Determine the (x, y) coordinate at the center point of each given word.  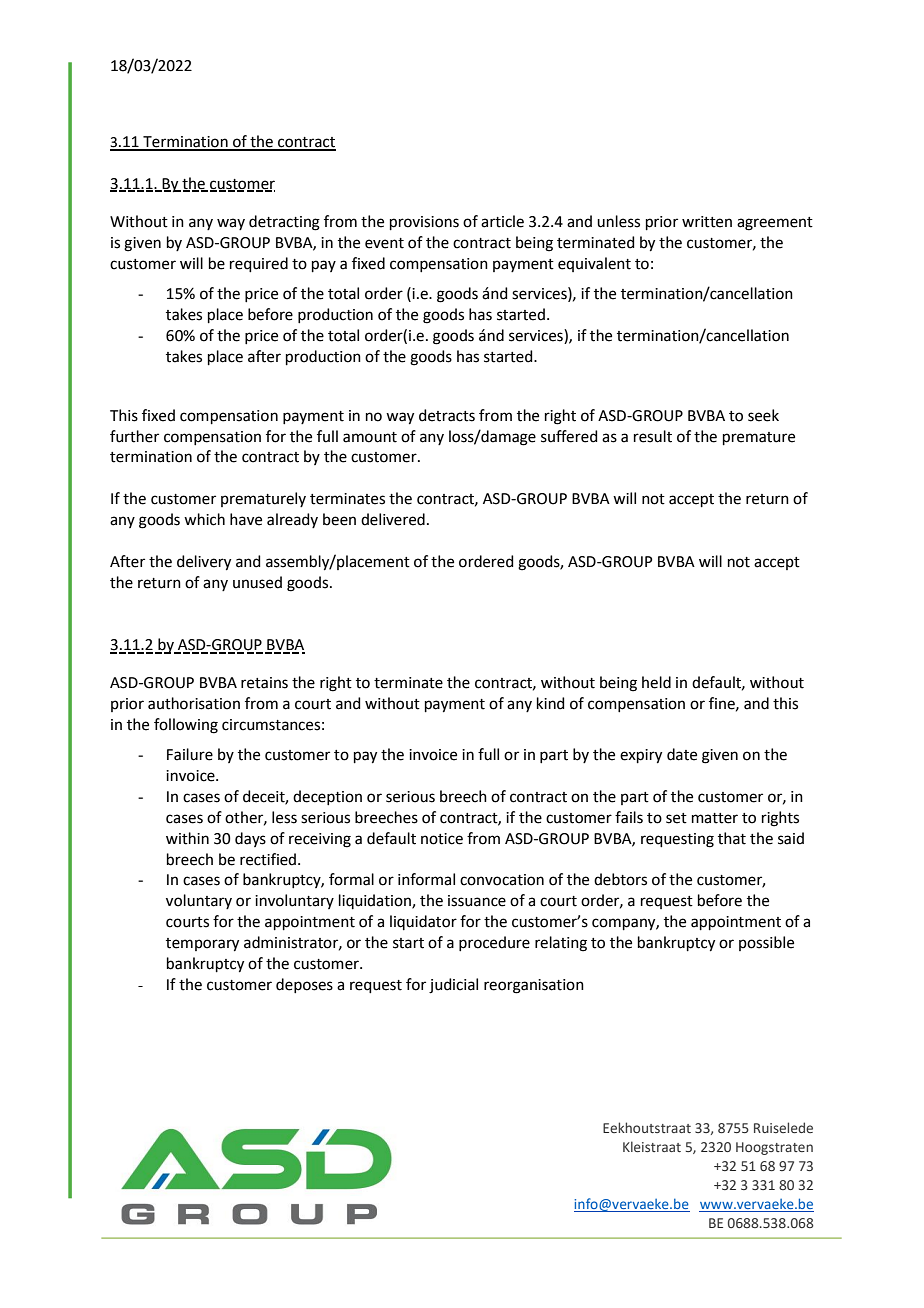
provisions (424, 223)
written (707, 222)
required (259, 264)
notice (442, 839)
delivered (393, 519)
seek (763, 415)
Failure (190, 754)
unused (257, 582)
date (682, 754)
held (656, 682)
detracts (447, 415)
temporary (202, 945)
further (134, 436)
